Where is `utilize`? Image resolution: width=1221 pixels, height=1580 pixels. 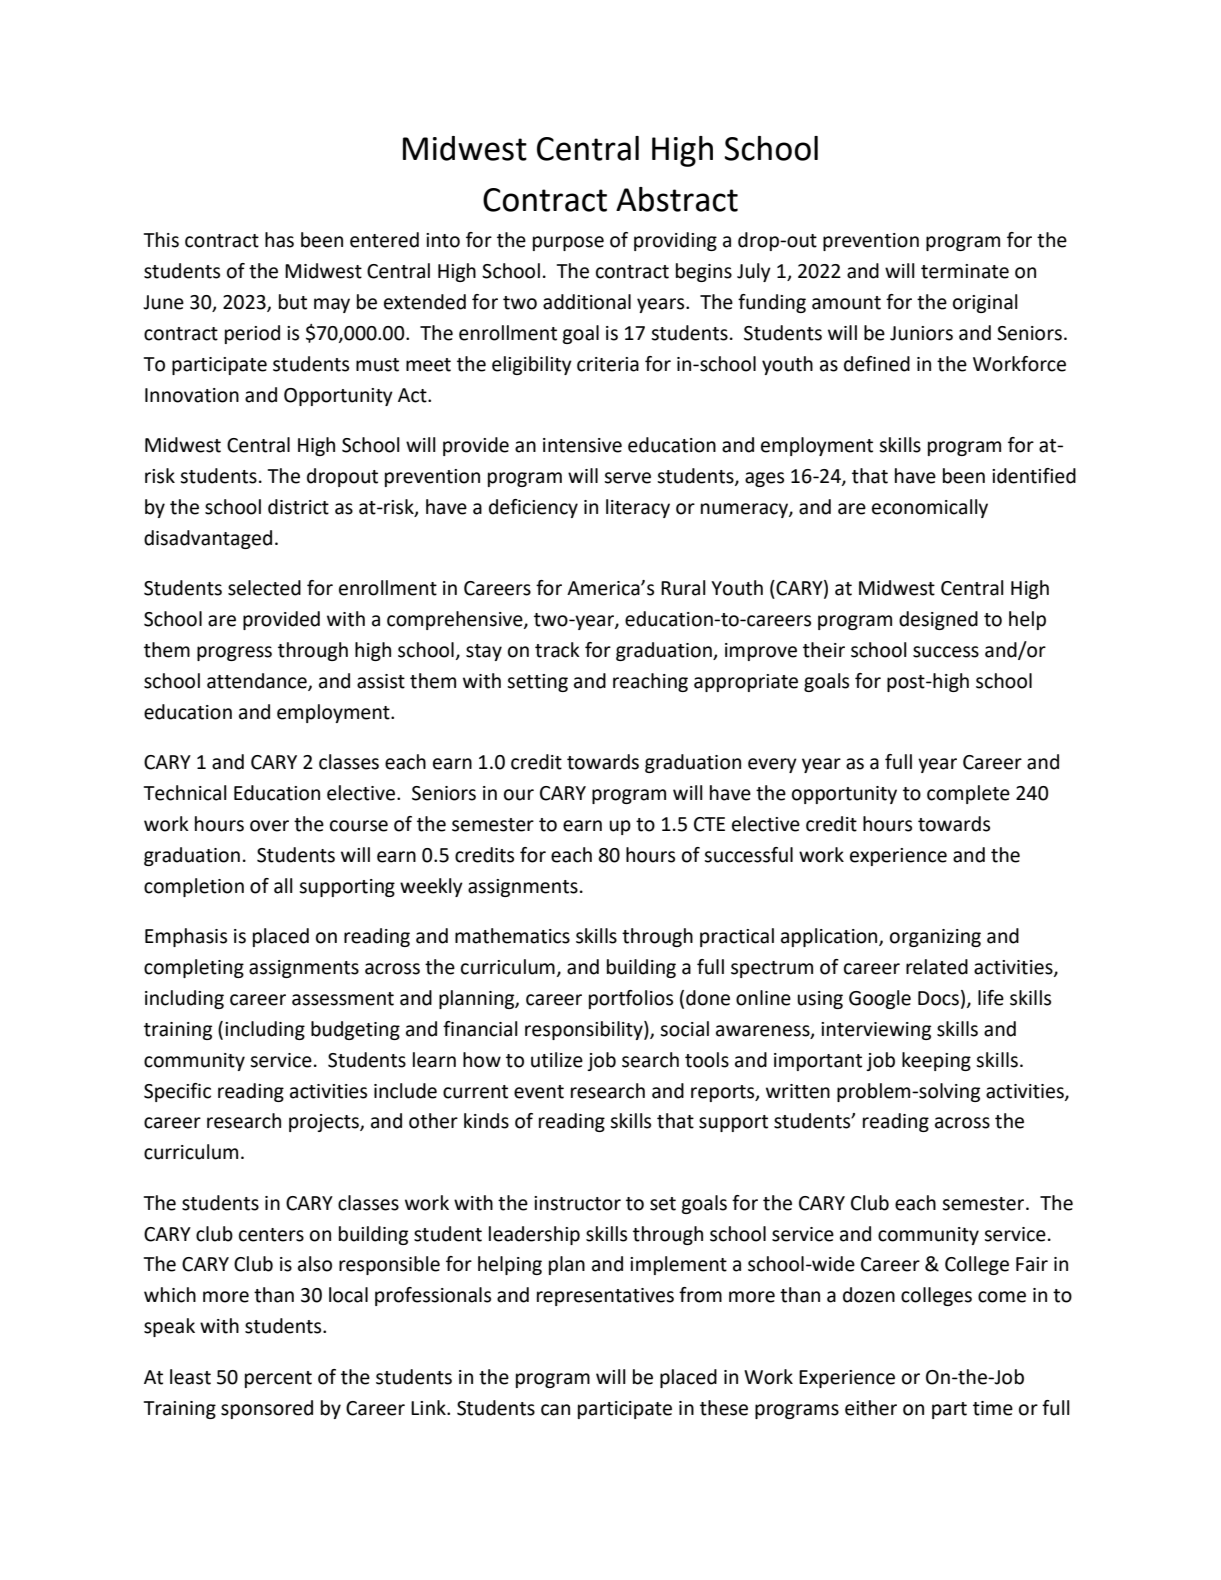 utilize is located at coordinates (557, 1060).
